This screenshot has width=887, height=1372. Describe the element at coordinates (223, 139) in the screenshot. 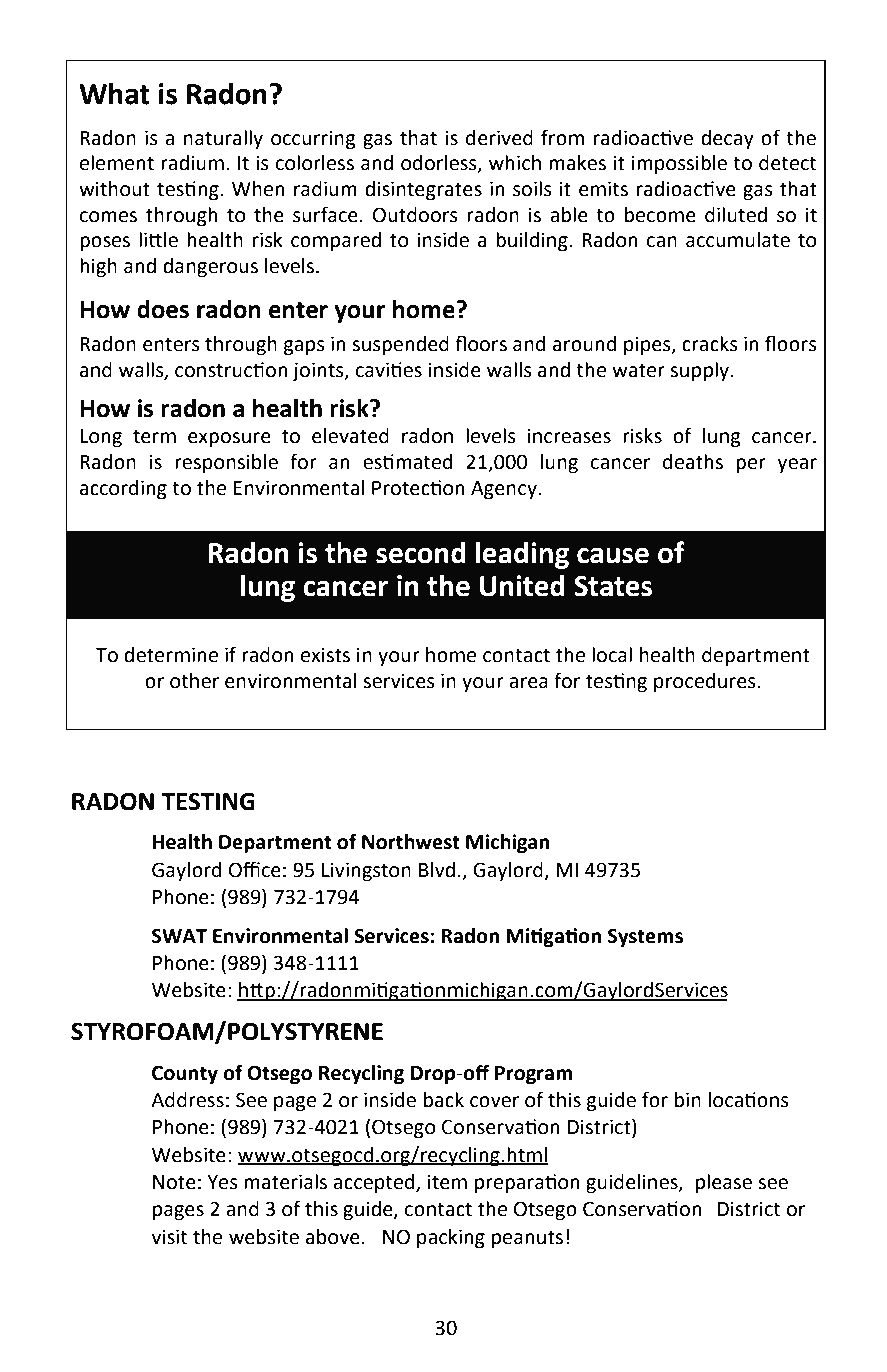

I see `naturally` at that location.
